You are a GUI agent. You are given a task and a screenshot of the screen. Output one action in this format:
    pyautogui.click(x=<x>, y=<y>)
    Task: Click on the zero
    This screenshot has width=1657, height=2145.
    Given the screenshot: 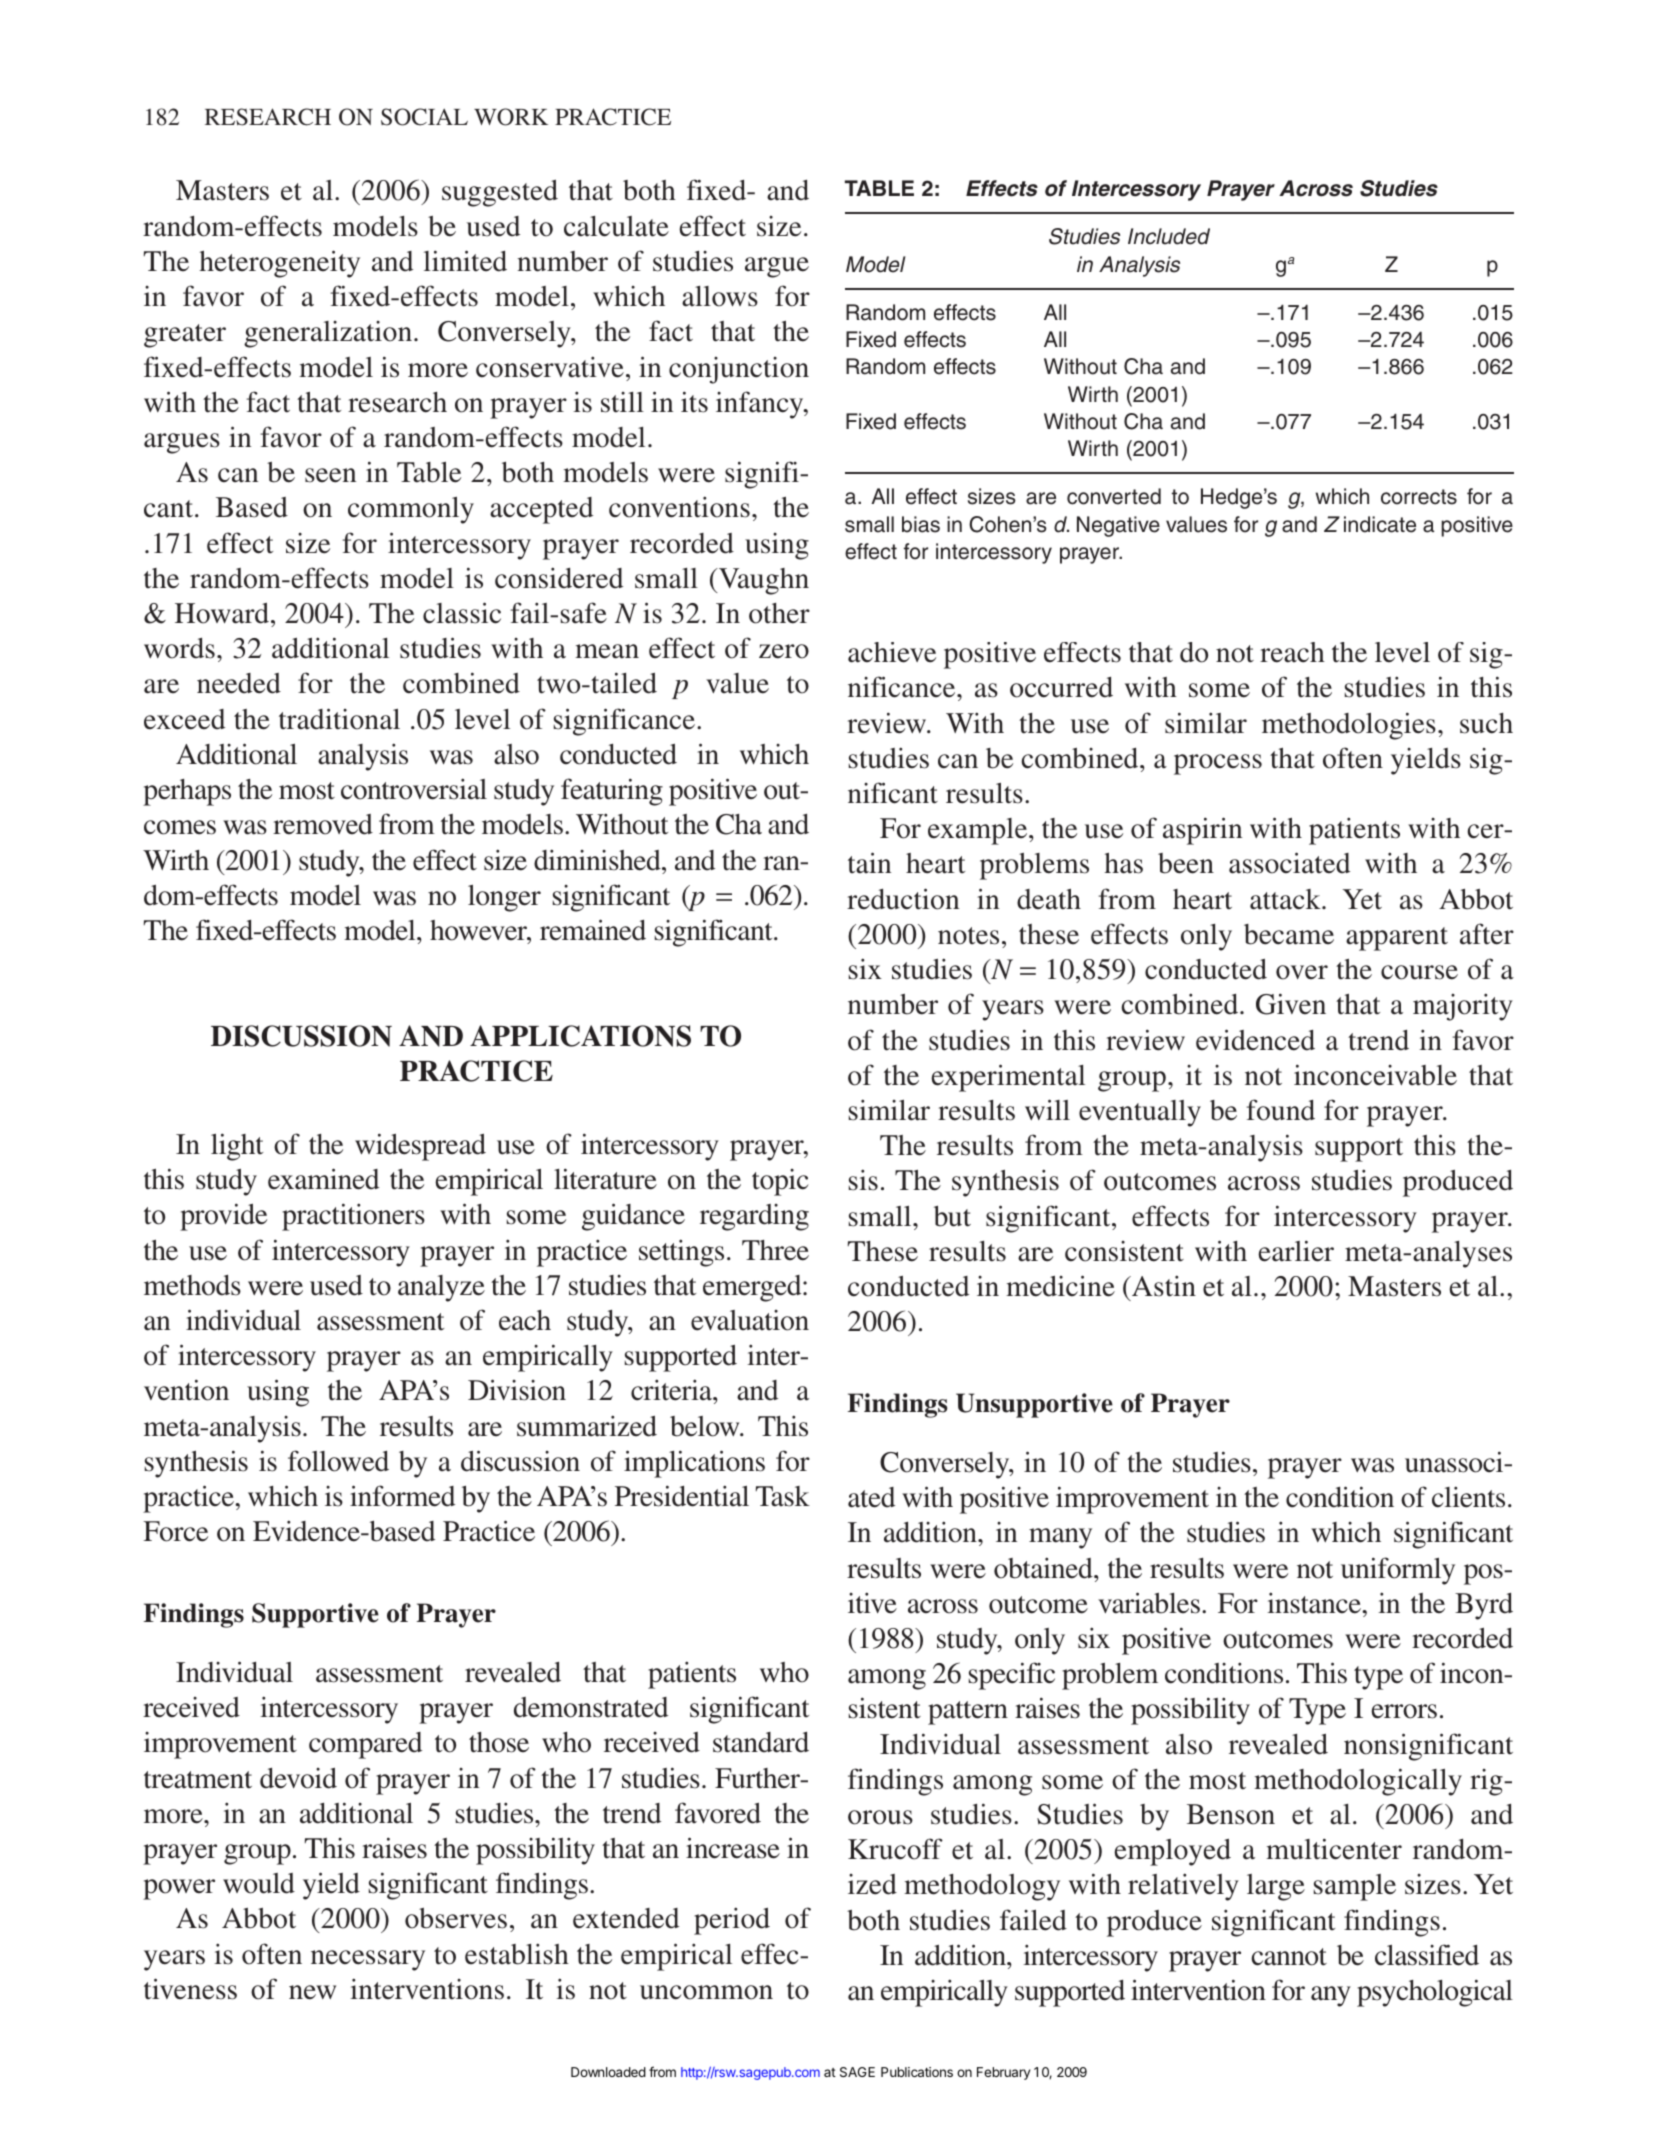 What is the action you would take?
    pyautogui.click(x=784, y=651)
